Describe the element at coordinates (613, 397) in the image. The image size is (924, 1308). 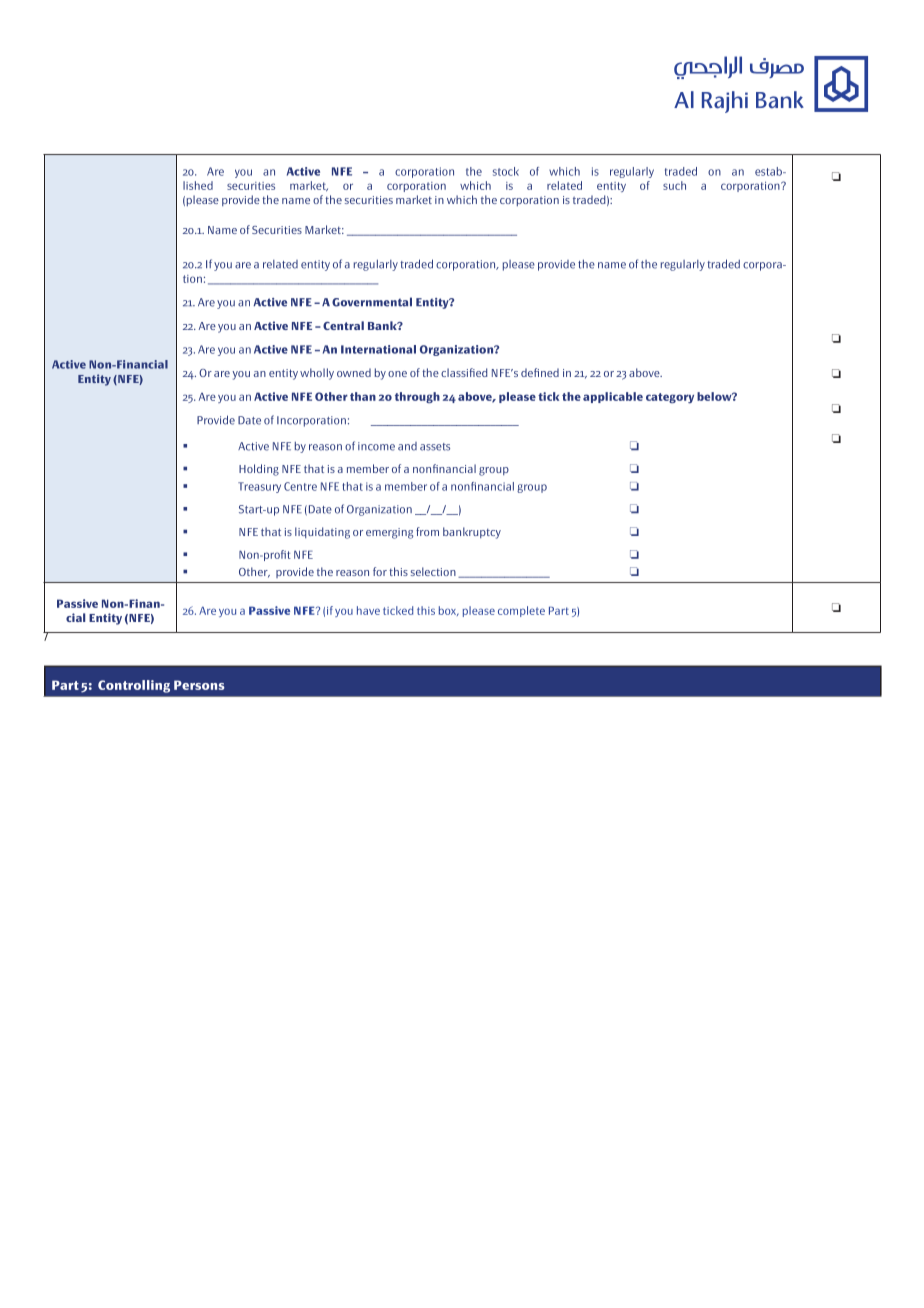
I see `applicable` at that location.
